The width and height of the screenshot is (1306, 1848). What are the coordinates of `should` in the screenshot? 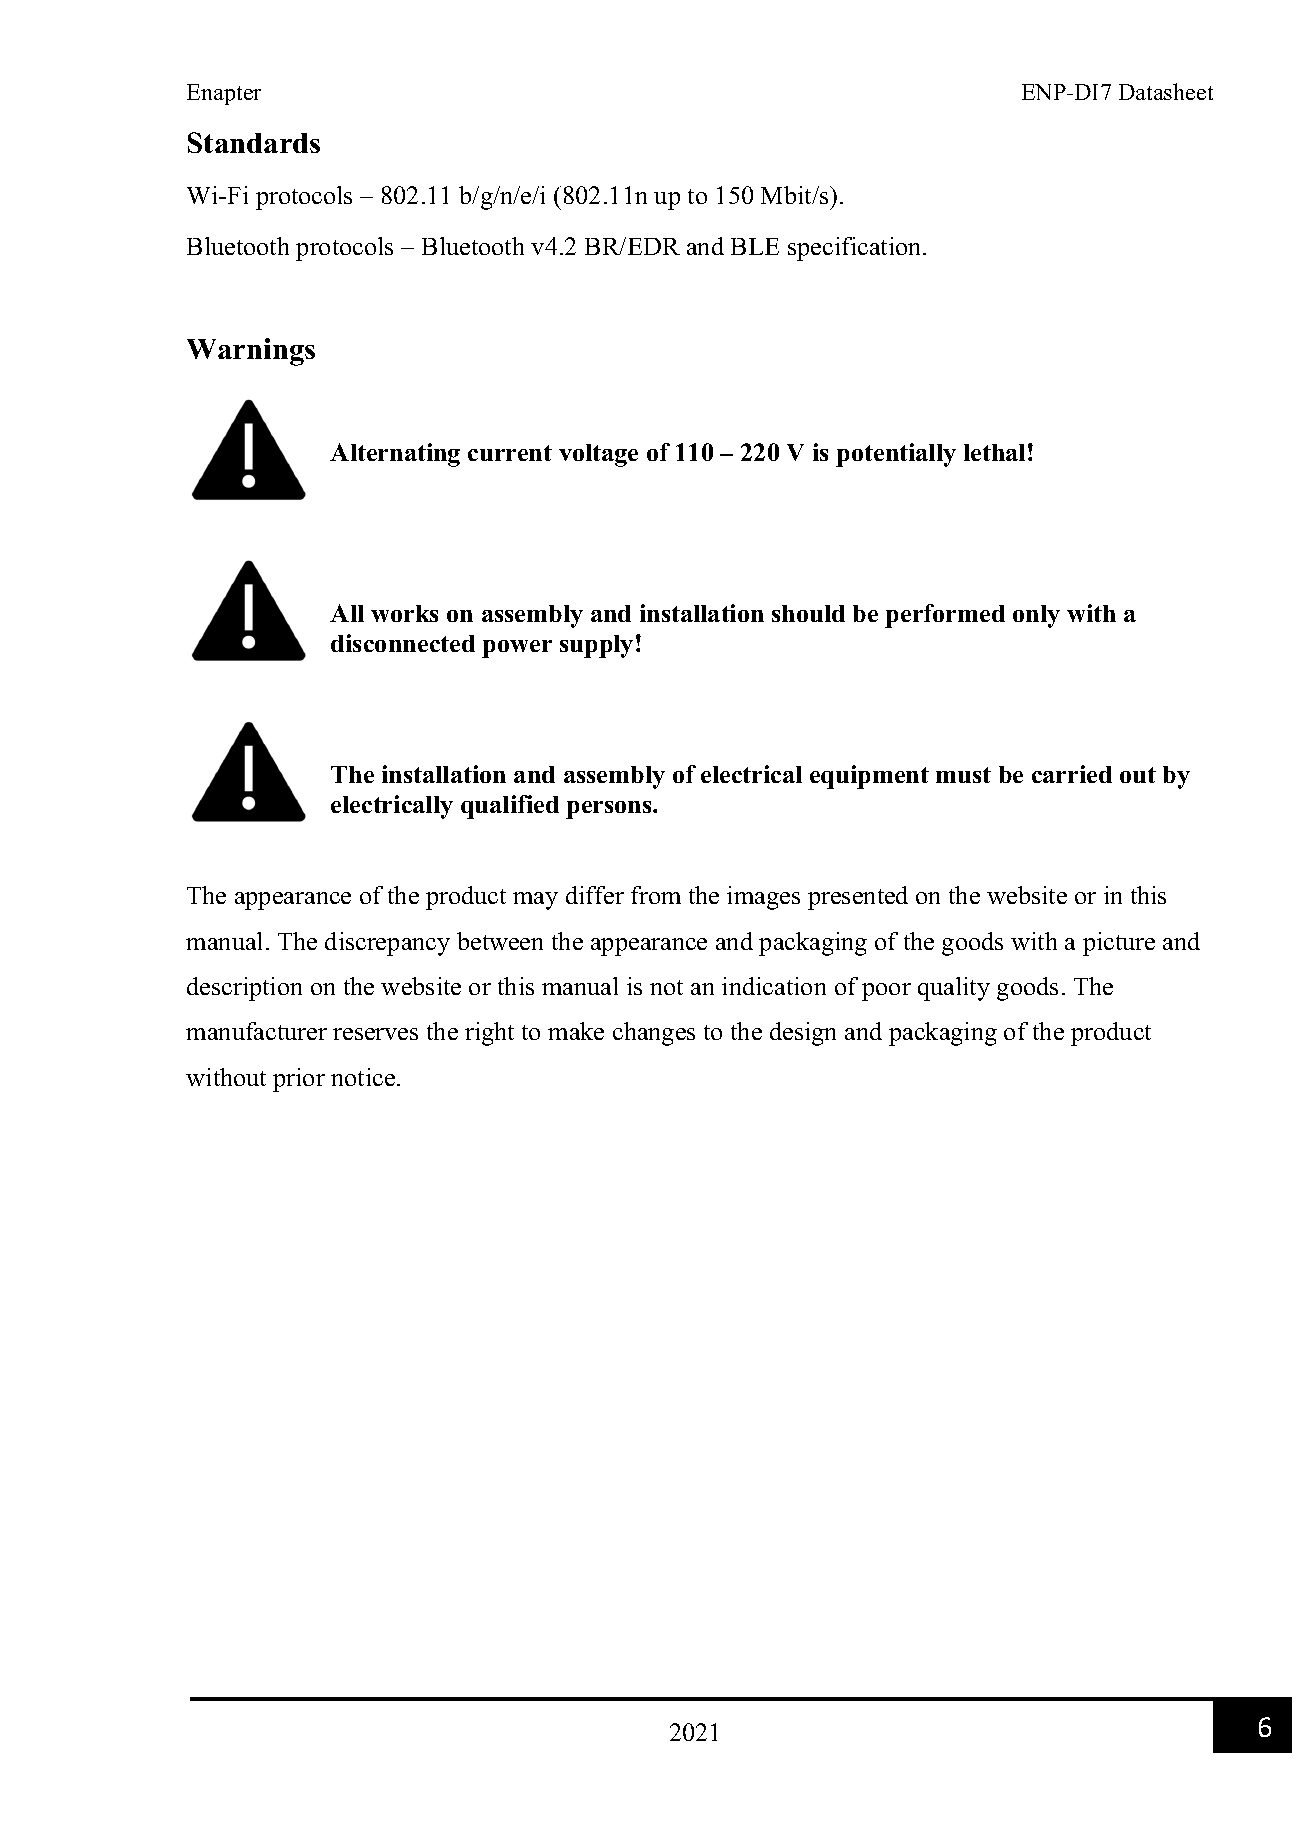 It's located at (808, 613).
